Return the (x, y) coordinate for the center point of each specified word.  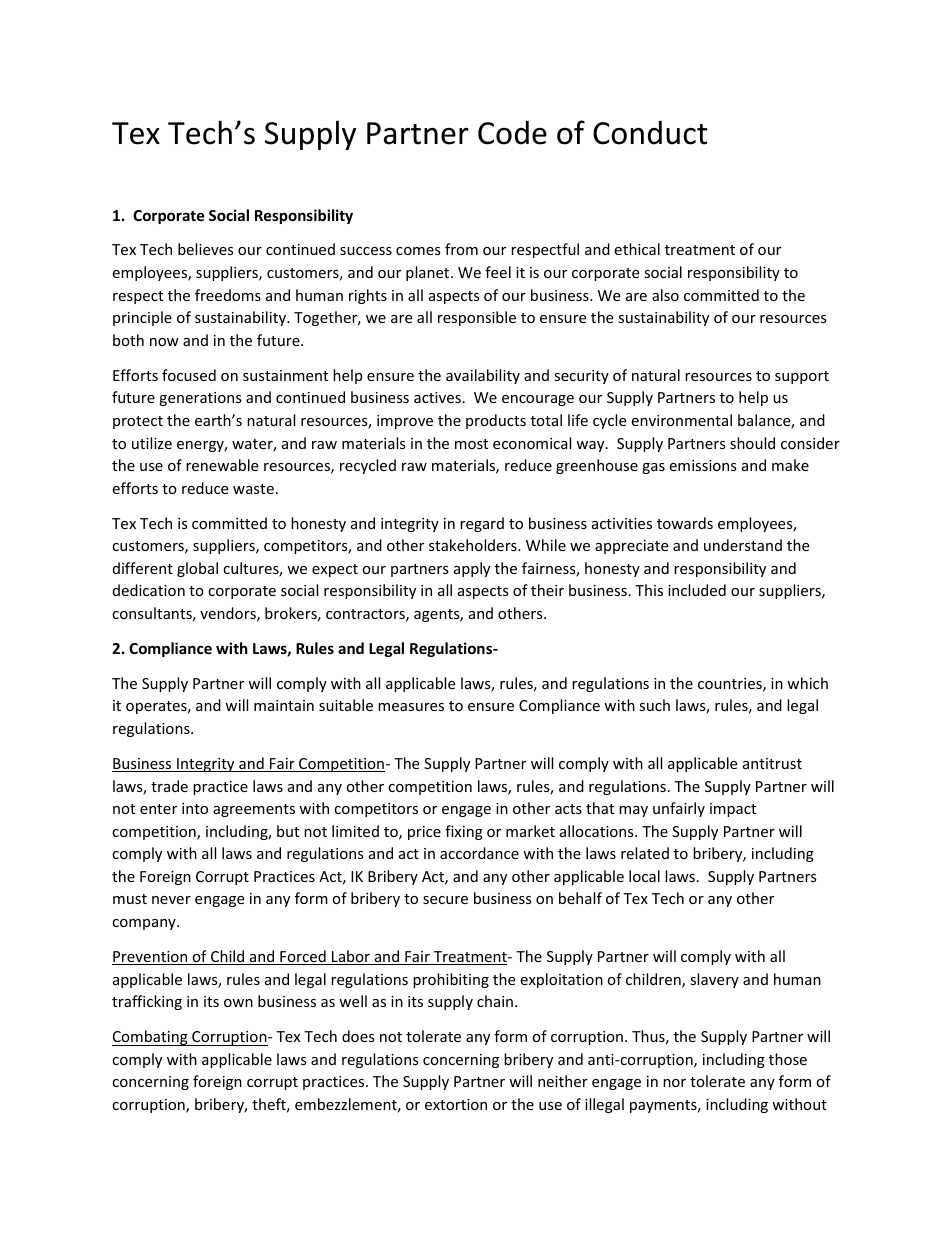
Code (512, 133)
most (471, 444)
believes (206, 249)
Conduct (650, 133)
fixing (464, 832)
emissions (703, 465)
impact (733, 810)
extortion (456, 1104)
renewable (222, 465)
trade (169, 786)
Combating (151, 1038)
